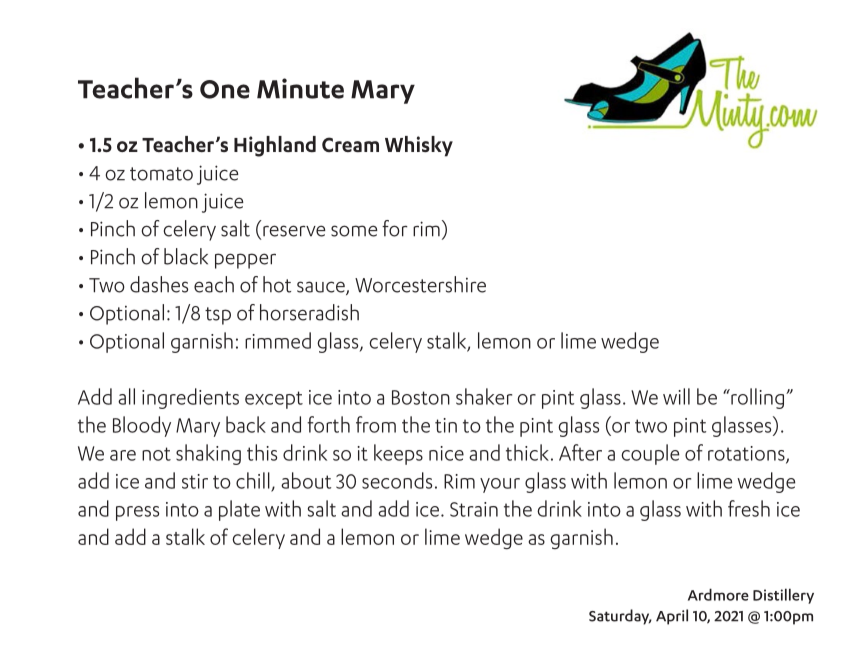 The image size is (853, 660). What do you see at coordinates (137, 513) in the document?
I see `press` at bounding box center [137, 513].
